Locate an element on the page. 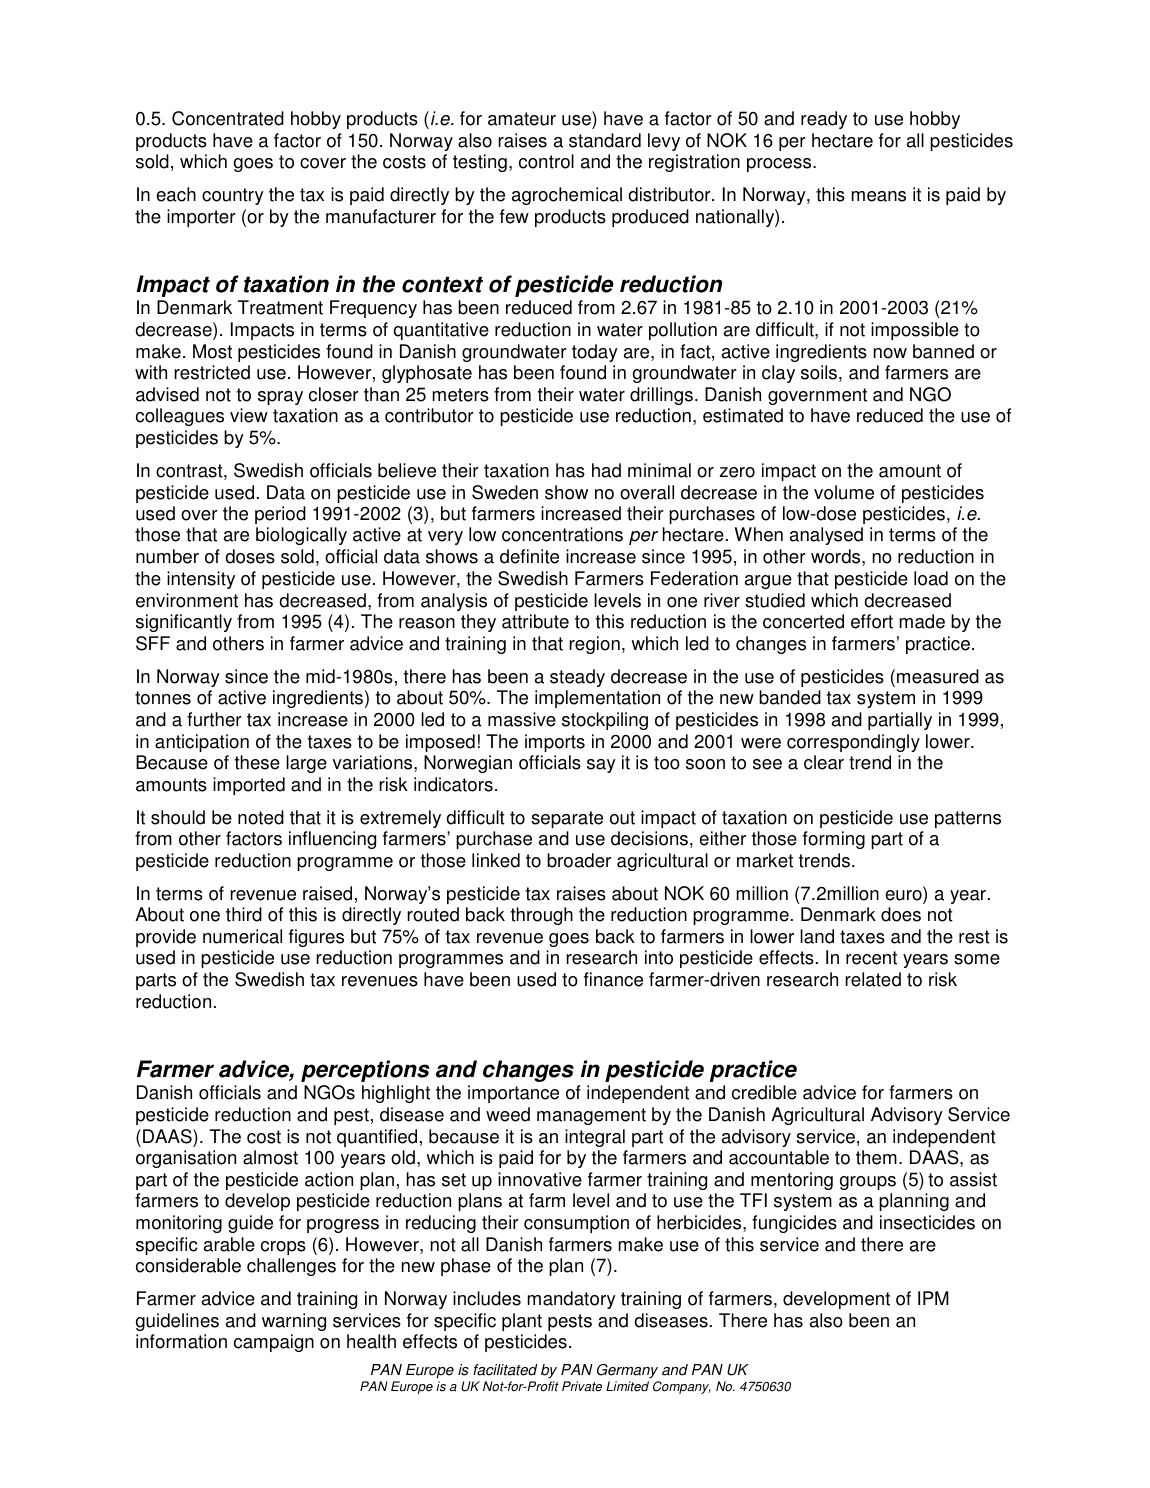  Private is located at coordinates (582, 1386).
